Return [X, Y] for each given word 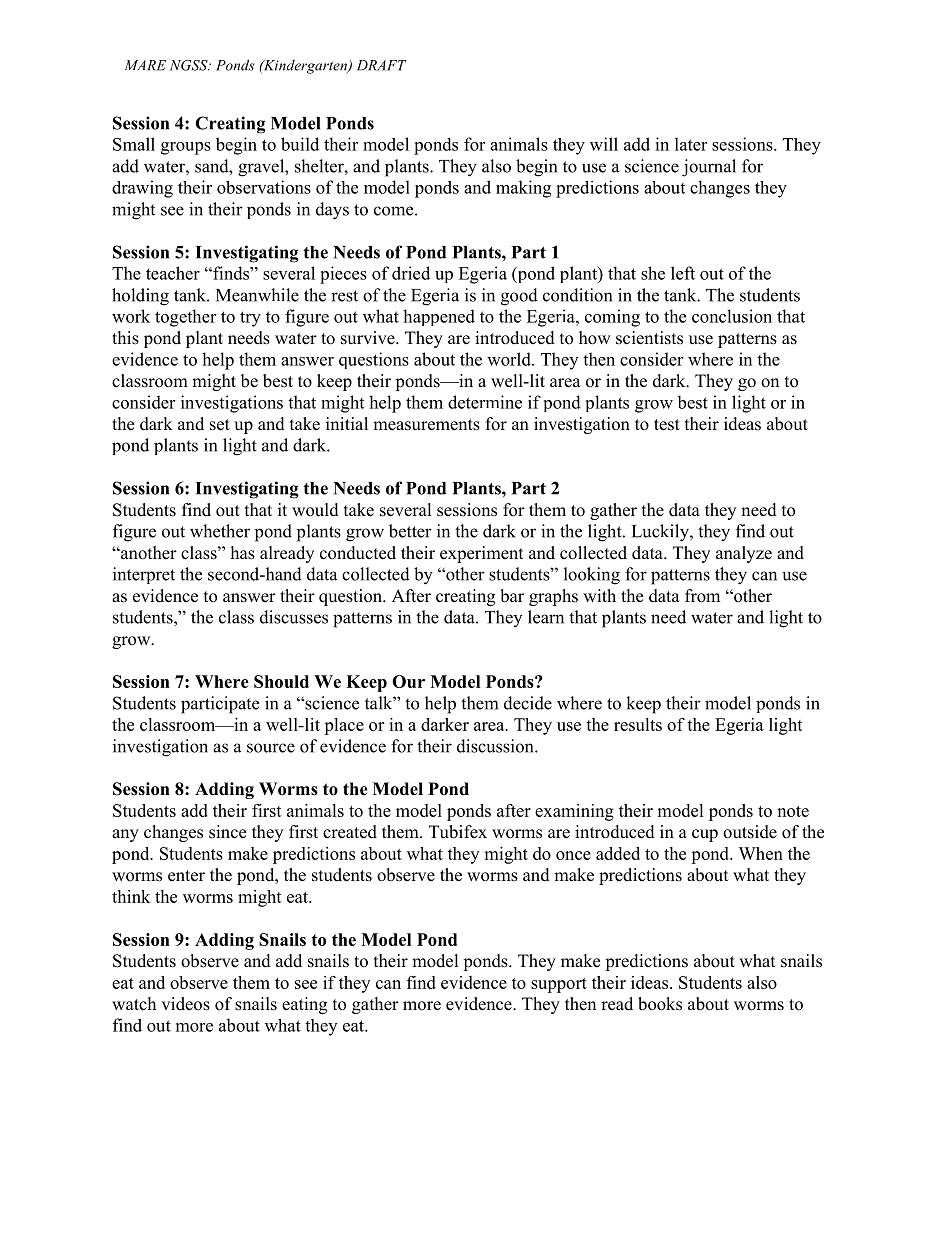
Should [281, 681]
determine [485, 402]
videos [185, 1004]
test [667, 425]
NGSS [190, 65]
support [559, 985]
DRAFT [382, 65]
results [638, 724]
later [691, 144]
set [220, 425]
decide [528, 703]
